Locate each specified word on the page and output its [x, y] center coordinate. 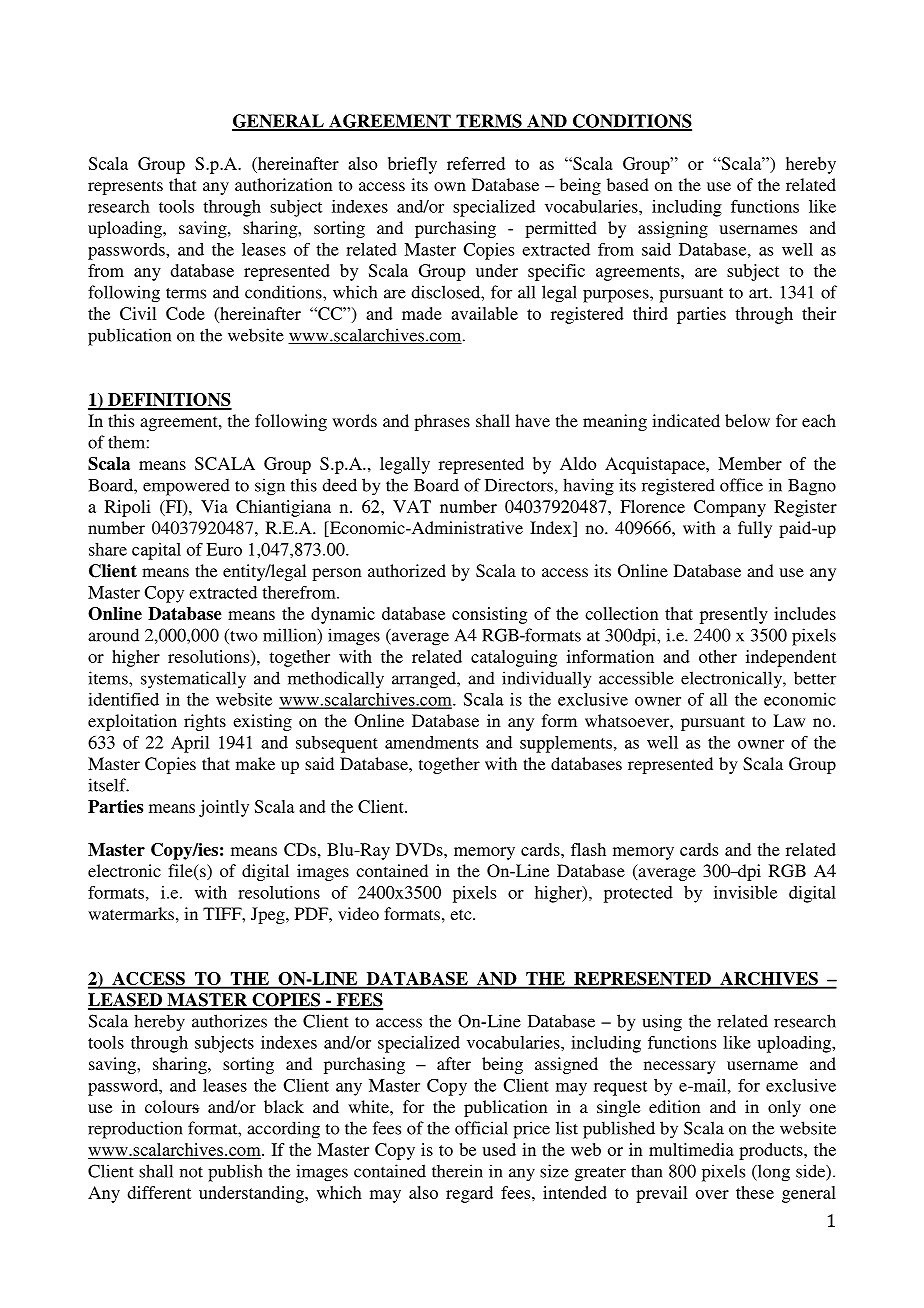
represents [125, 187]
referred [476, 163]
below [747, 420]
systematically [193, 680]
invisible [745, 892]
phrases [442, 422]
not [191, 1172]
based [628, 184]
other [718, 656]
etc [462, 914]
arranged [425, 680]
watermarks [131, 913]
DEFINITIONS [169, 401]
